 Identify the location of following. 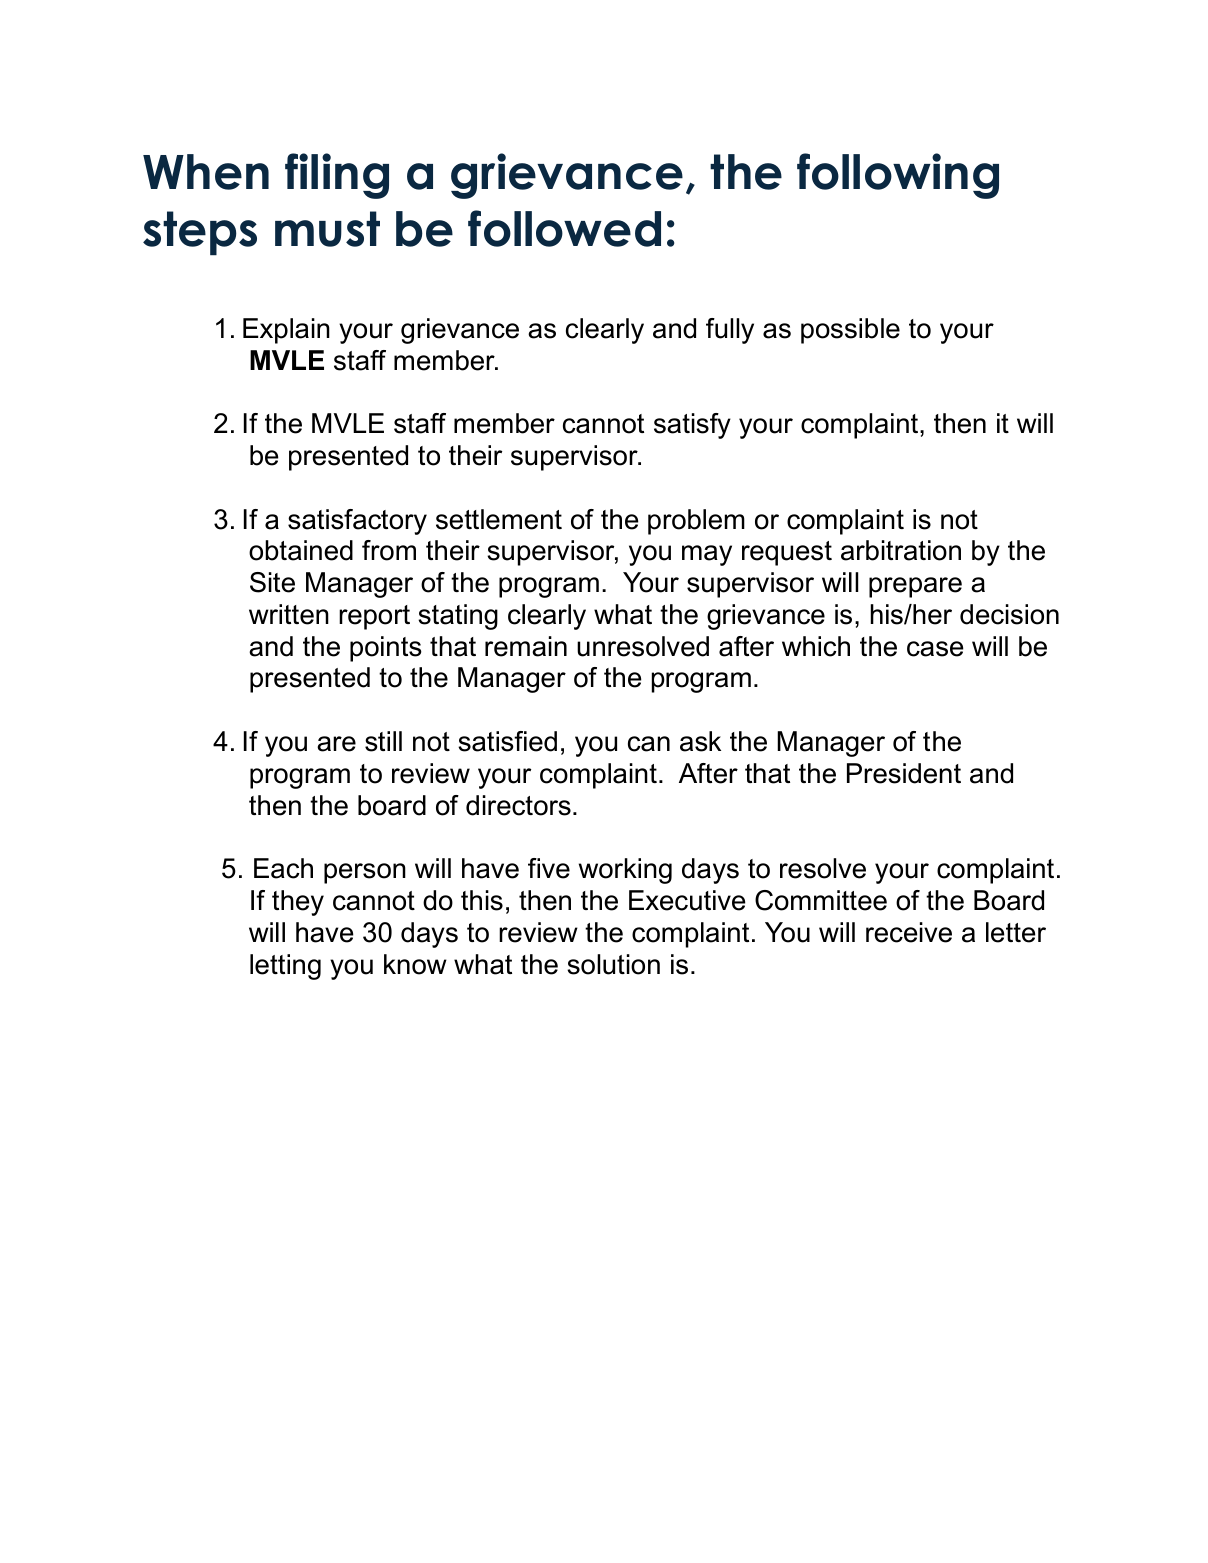
(898, 176).
